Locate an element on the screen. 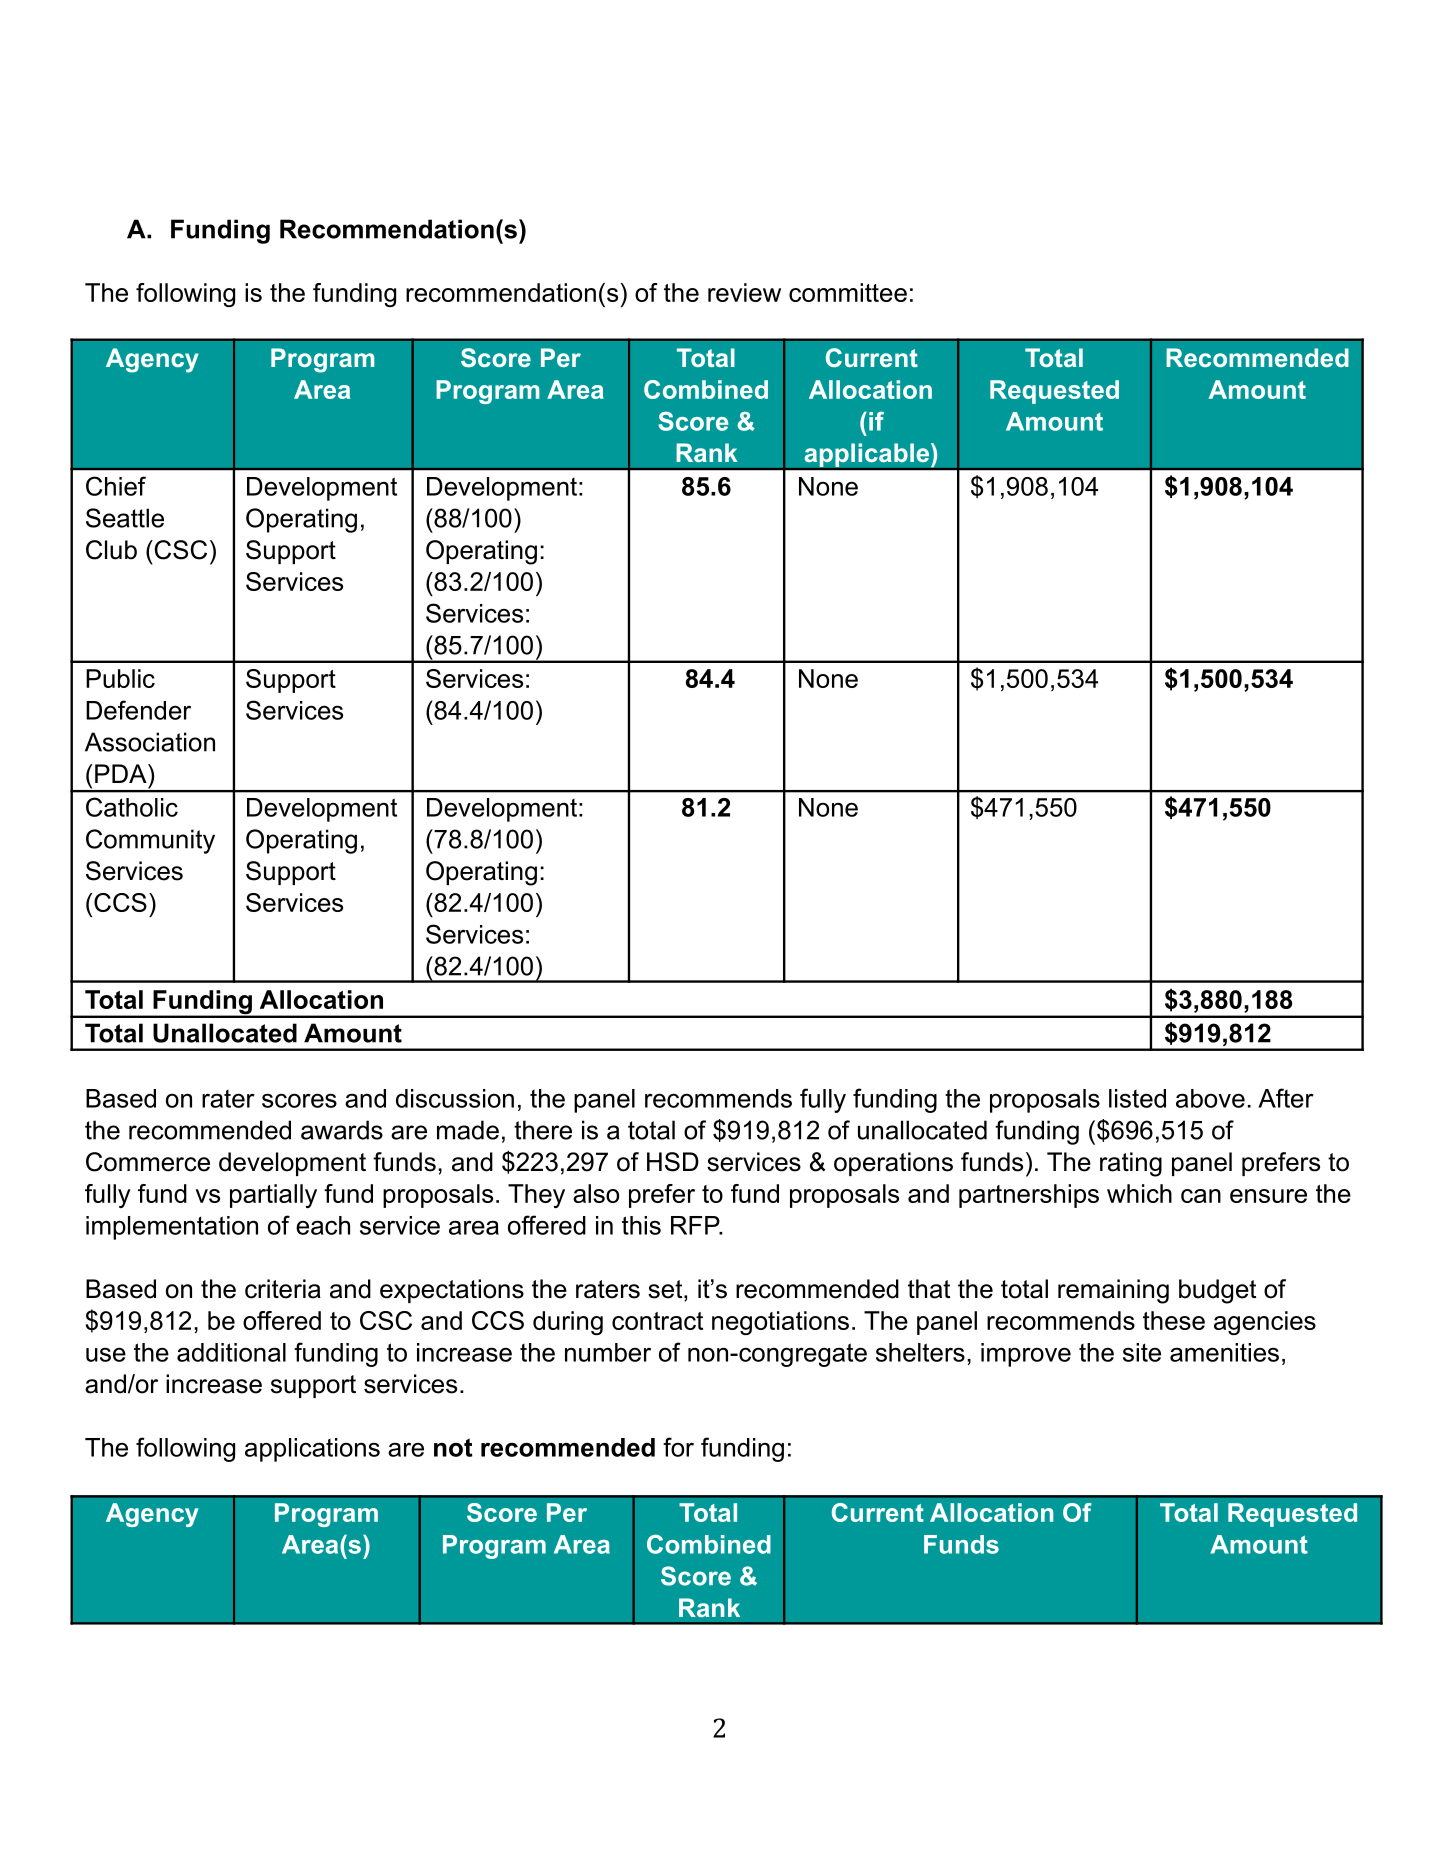  for is located at coordinates (678, 1447).
